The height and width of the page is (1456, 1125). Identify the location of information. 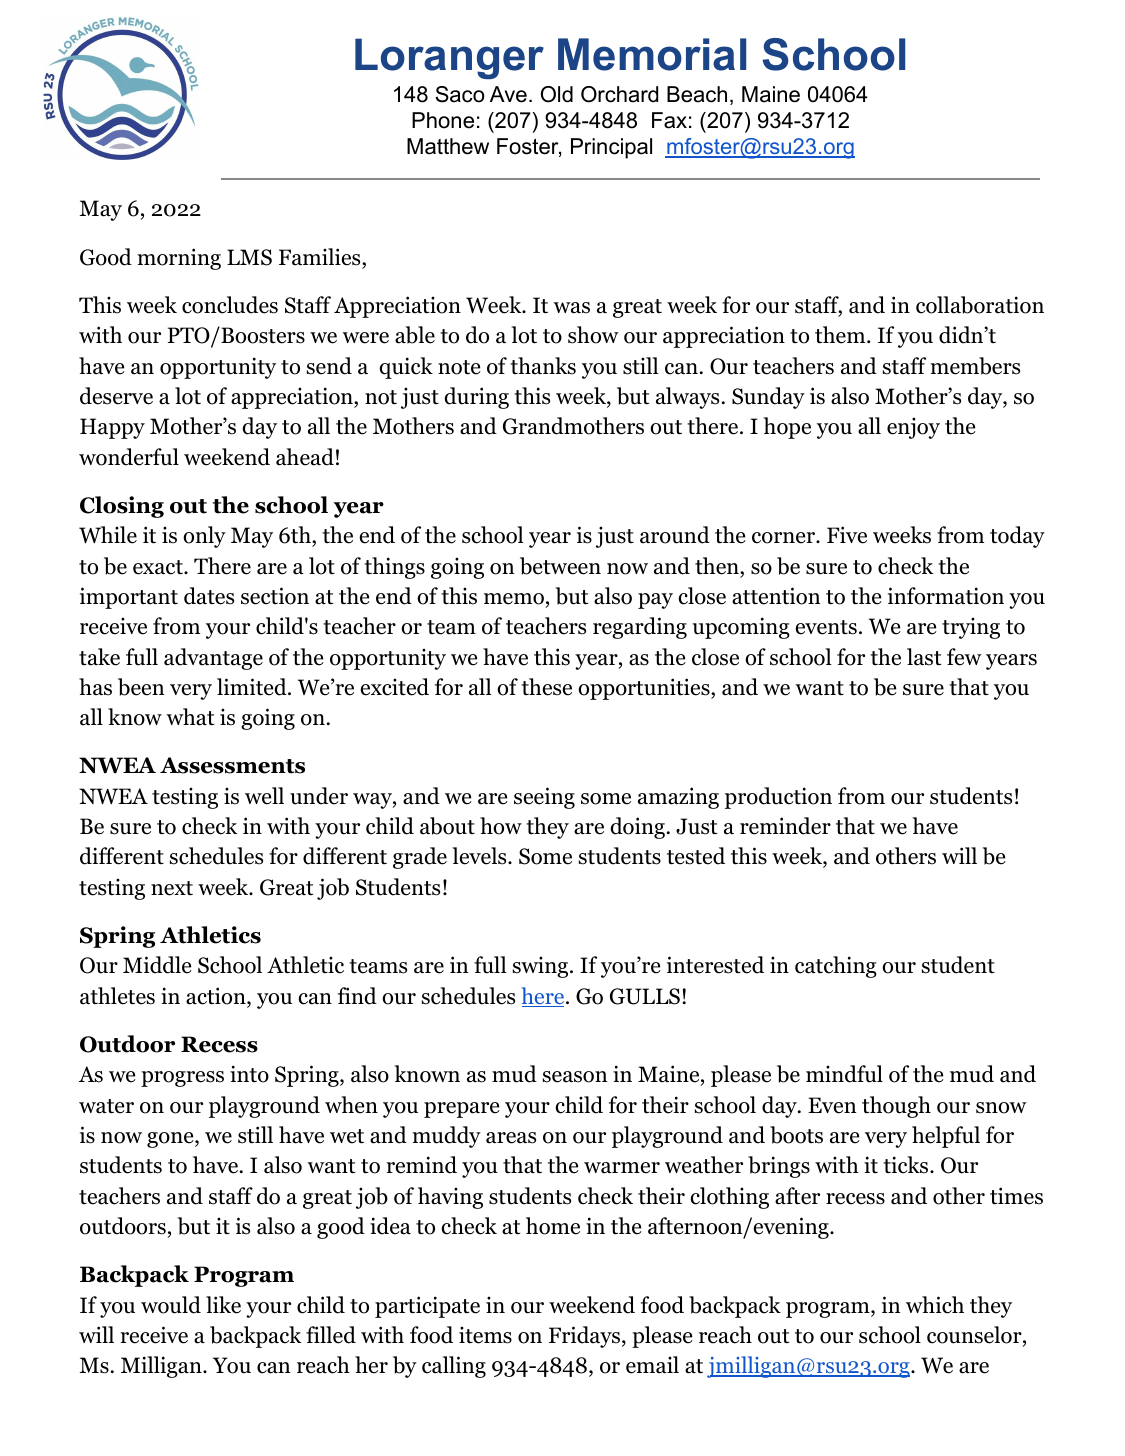
(946, 596).
